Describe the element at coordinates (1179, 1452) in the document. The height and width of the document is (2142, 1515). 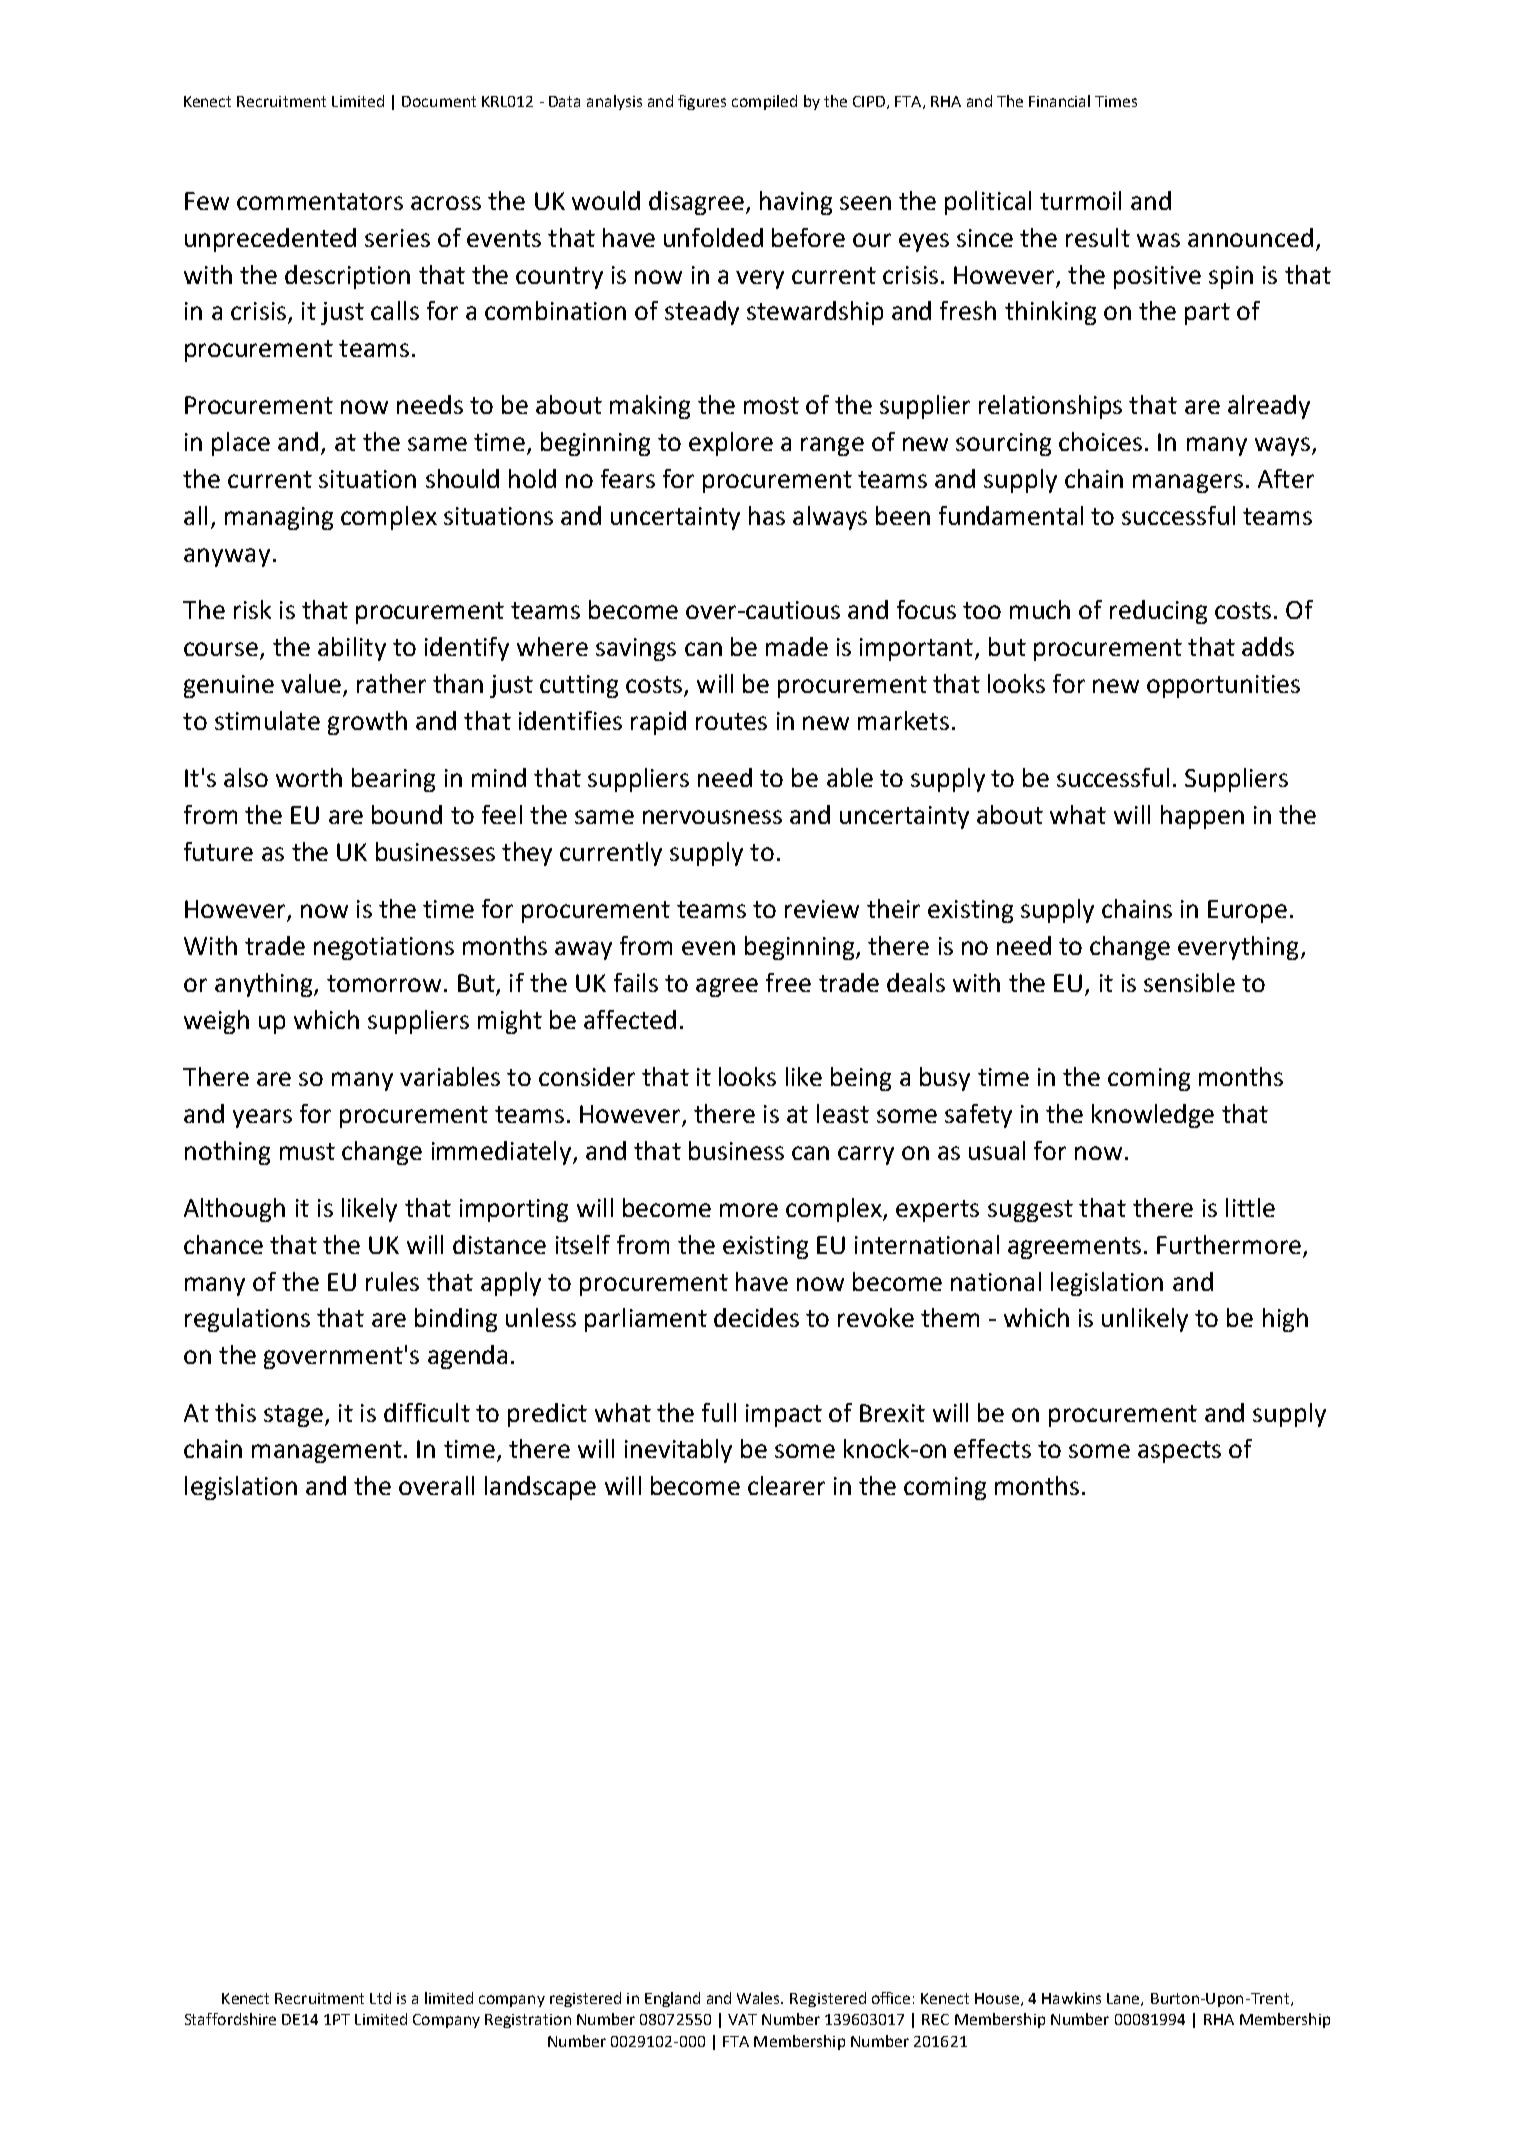
I see `aspects` at that location.
